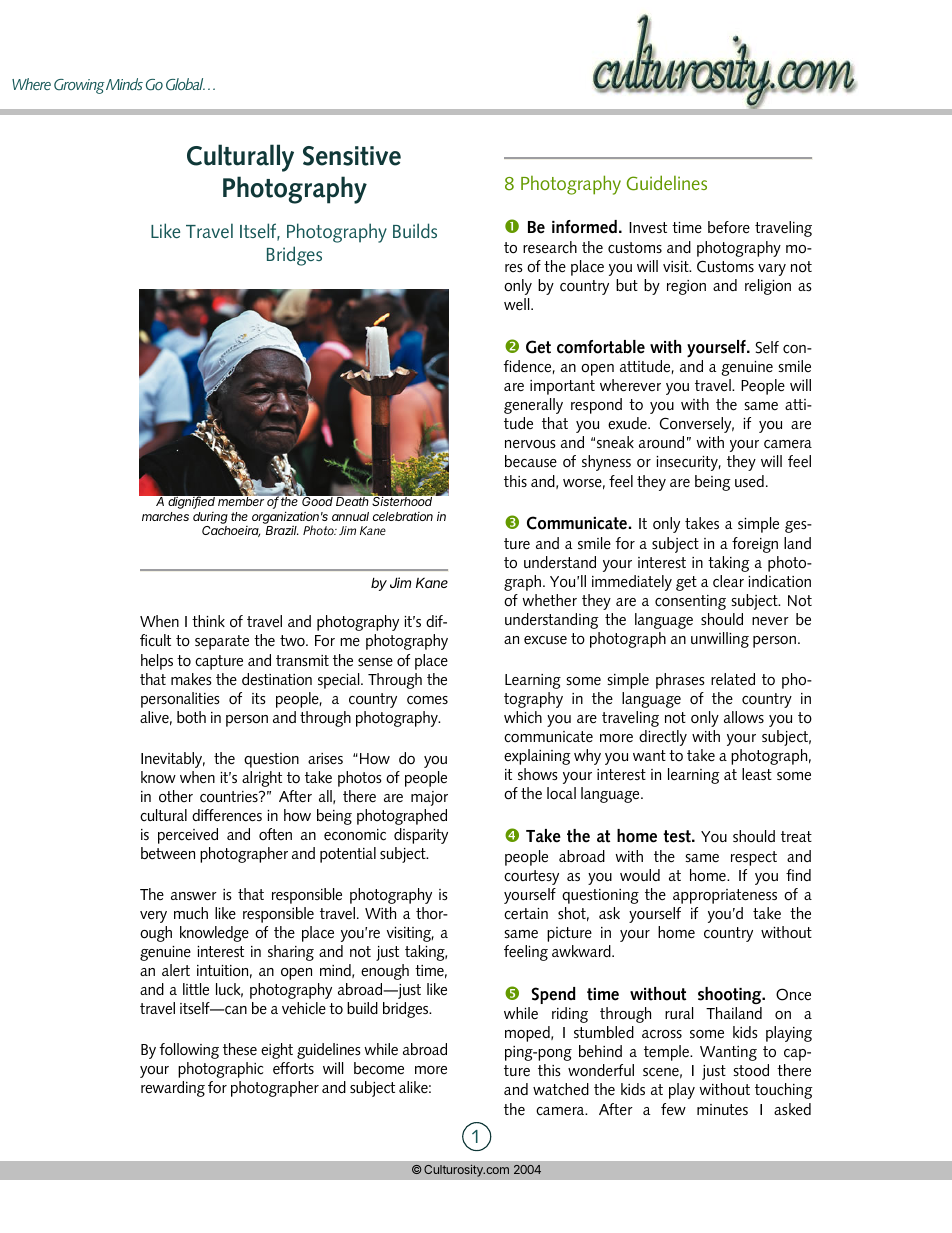 This screenshot has width=952, height=1233. What do you see at coordinates (421, 836) in the screenshot?
I see `disparity` at bounding box center [421, 836].
